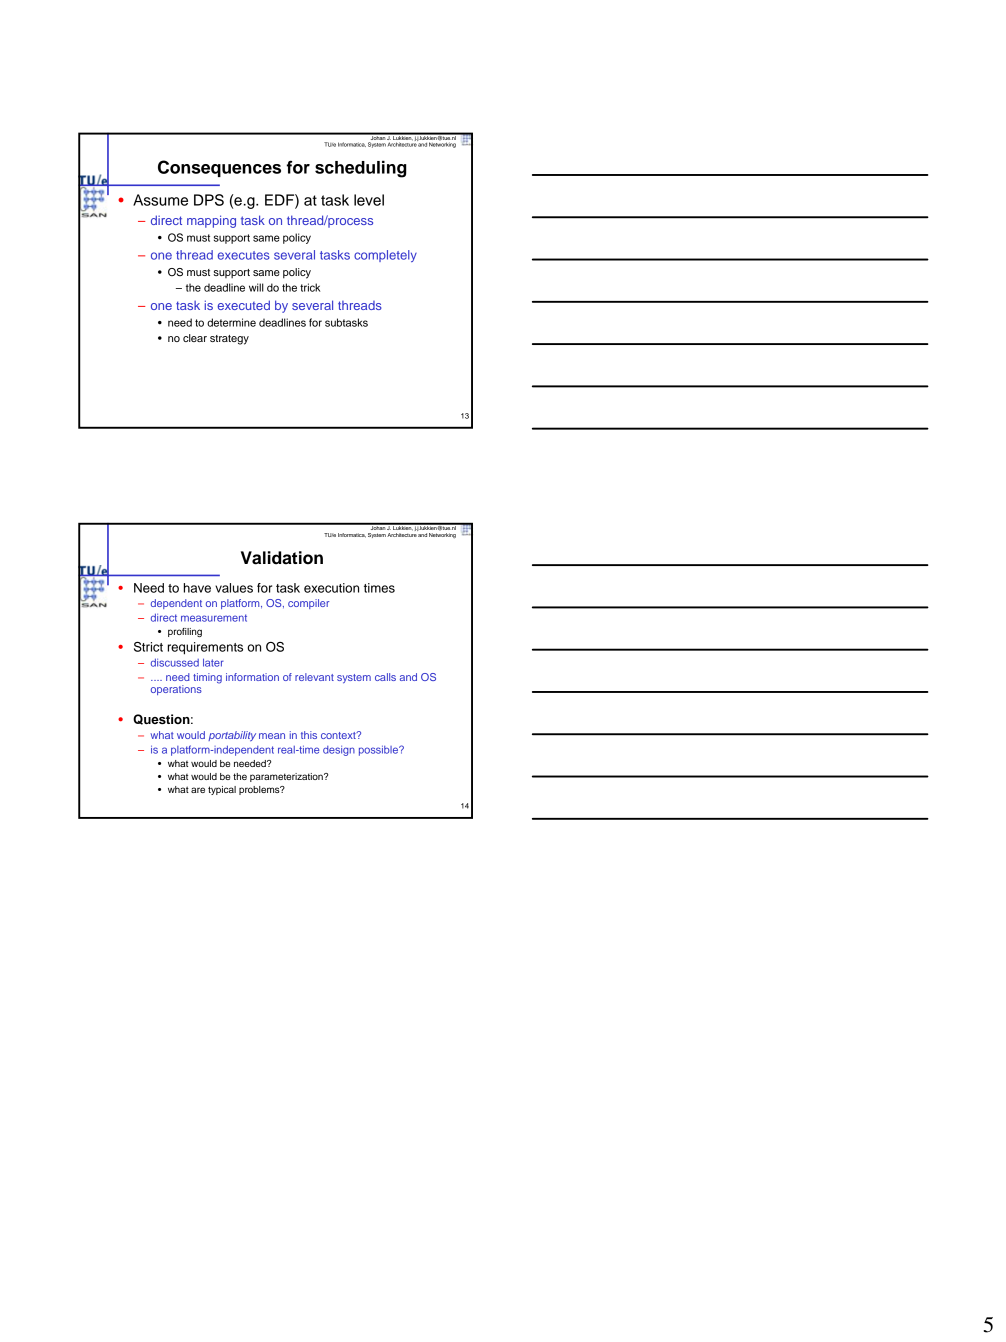  What do you see at coordinates (282, 558) in the document?
I see `Validation` at bounding box center [282, 558].
